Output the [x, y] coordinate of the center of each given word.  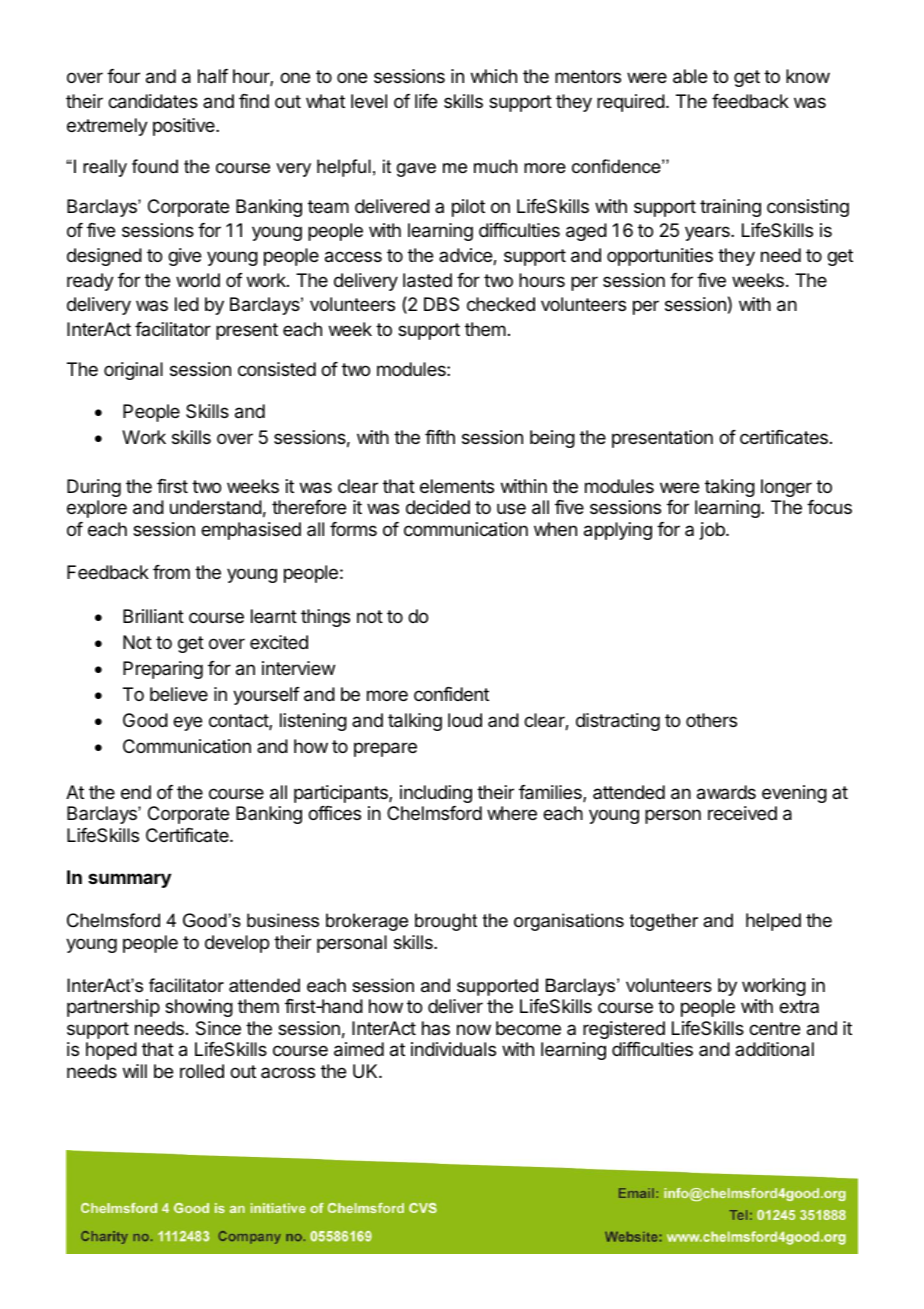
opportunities [660, 257]
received [742, 813]
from [171, 572]
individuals [453, 1049]
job [713, 531]
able [690, 76]
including [436, 794]
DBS [441, 304]
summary [129, 880]
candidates [153, 101]
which [494, 76]
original [133, 371]
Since [218, 1028]
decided [438, 507]
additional [774, 1049]
